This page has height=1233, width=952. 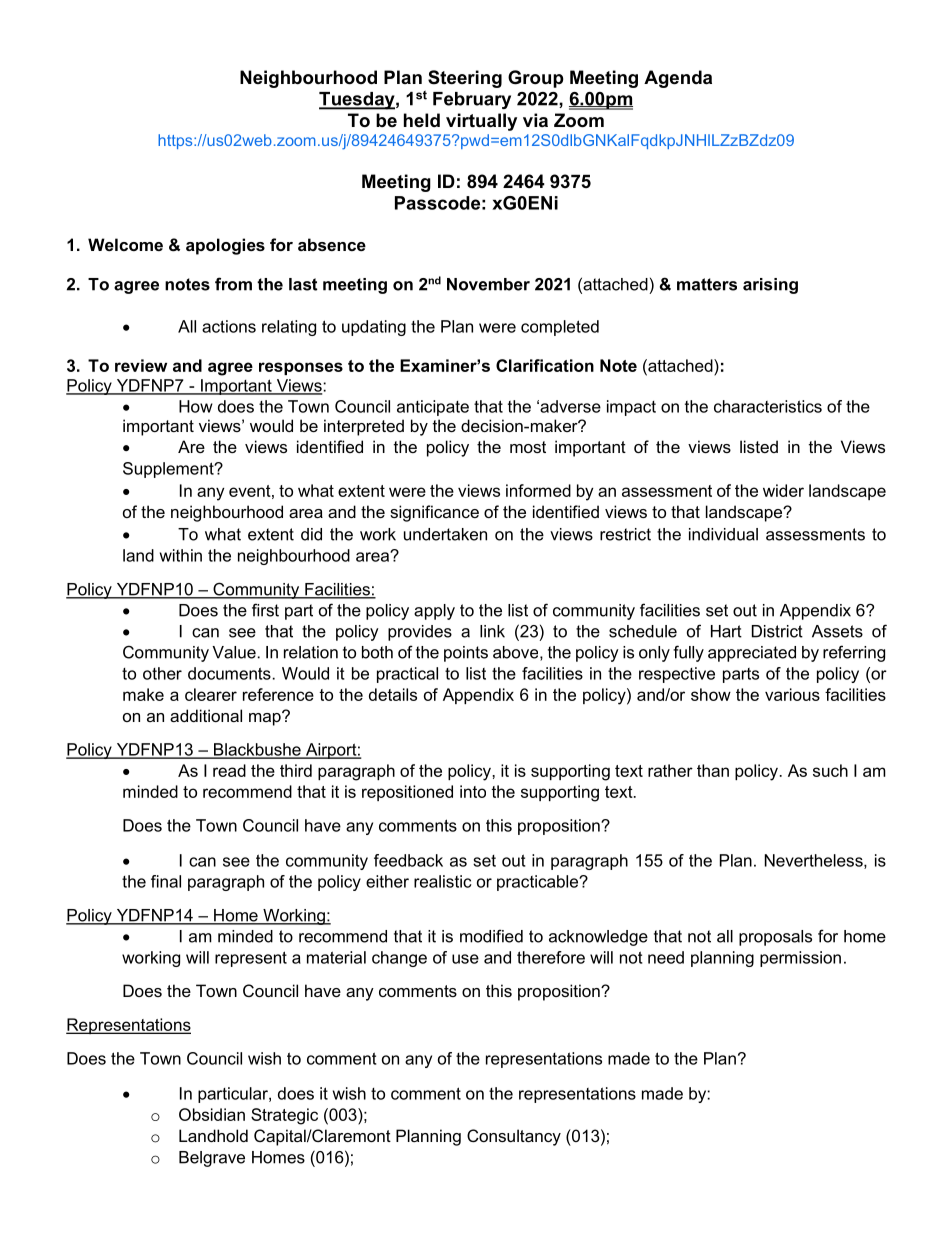 I want to click on apologies, so click(x=225, y=246).
